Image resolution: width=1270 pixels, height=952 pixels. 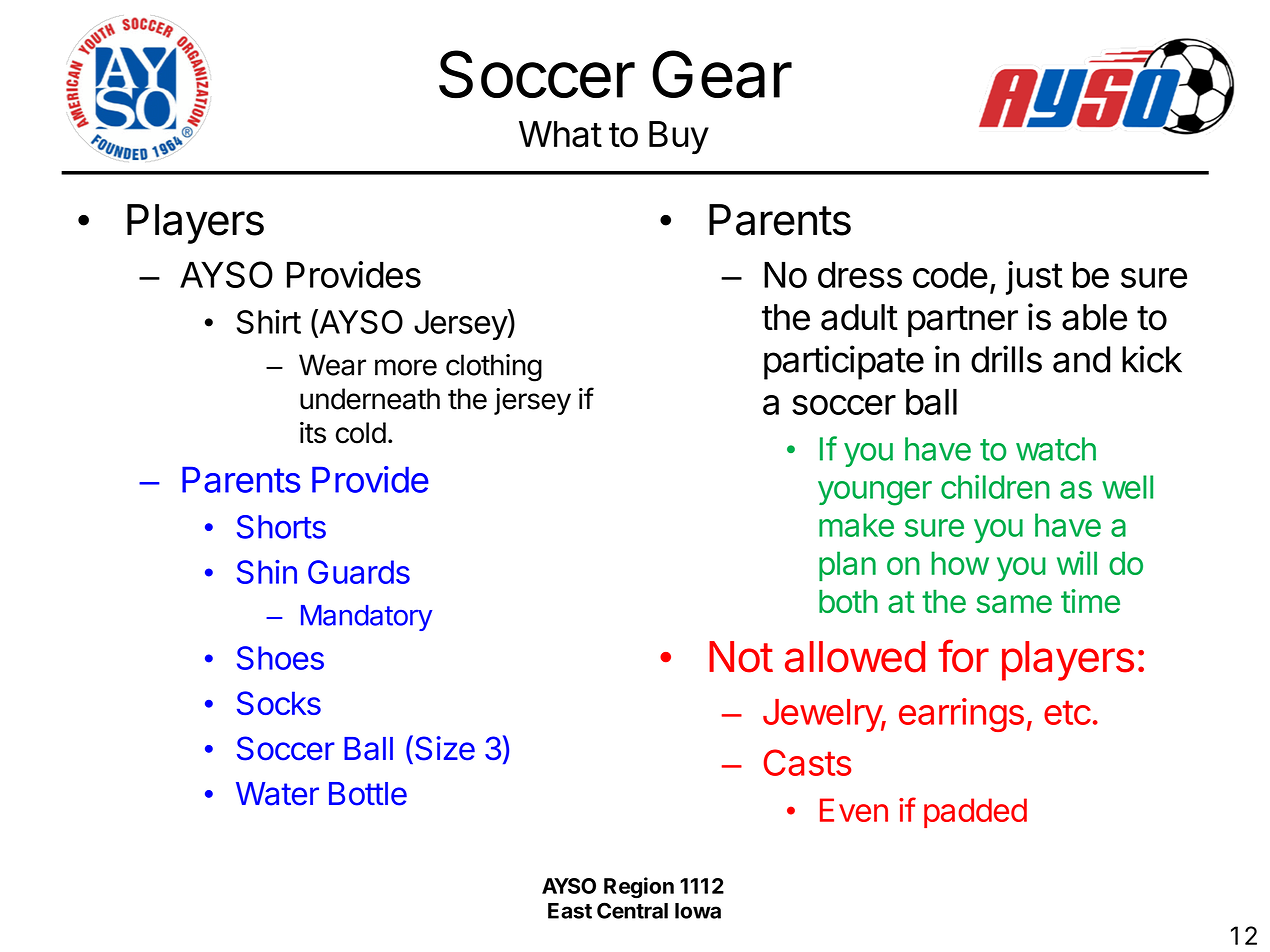 I want to click on Not, so click(x=741, y=657).
